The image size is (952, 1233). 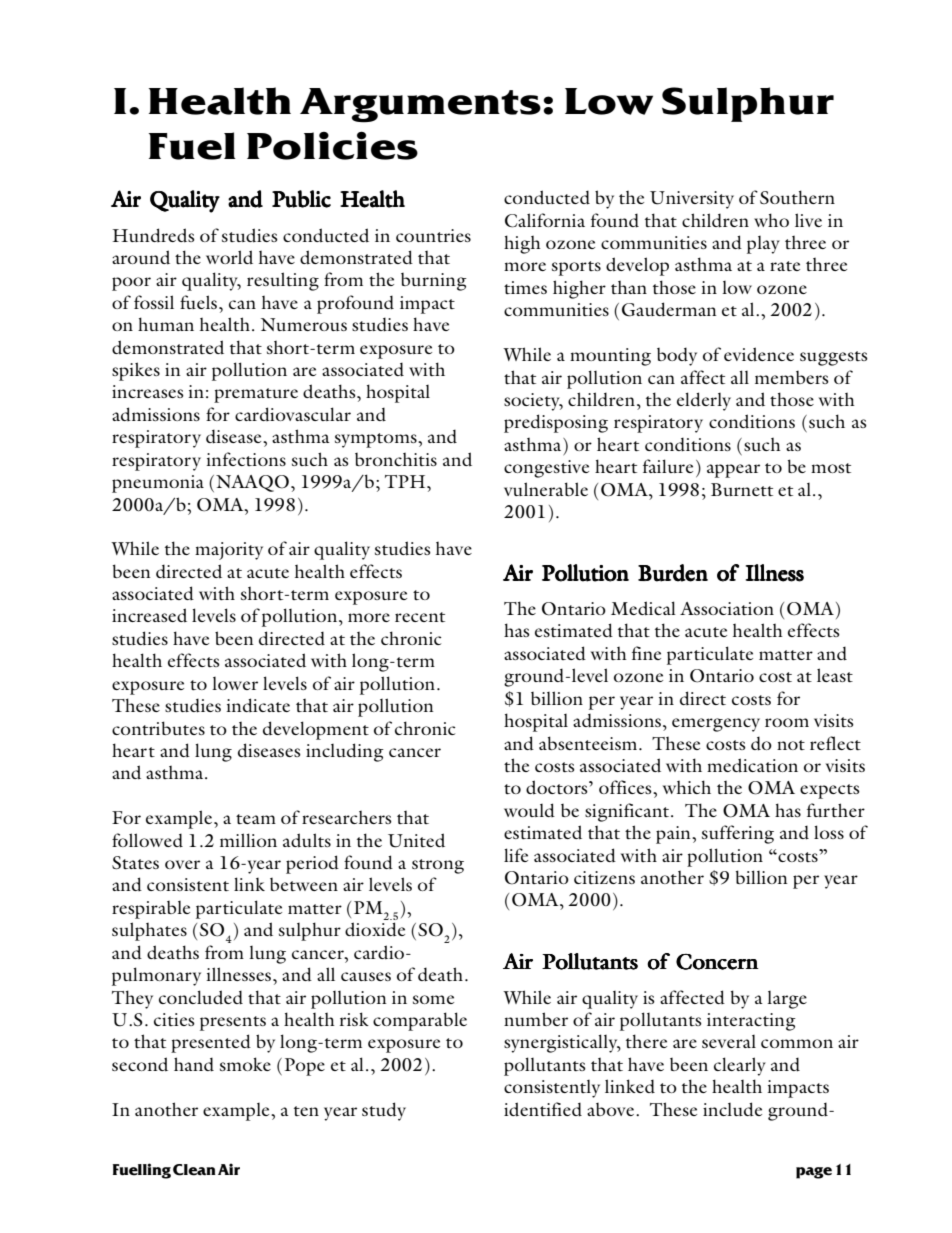 I want to click on congestive, so click(x=546, y=469).
